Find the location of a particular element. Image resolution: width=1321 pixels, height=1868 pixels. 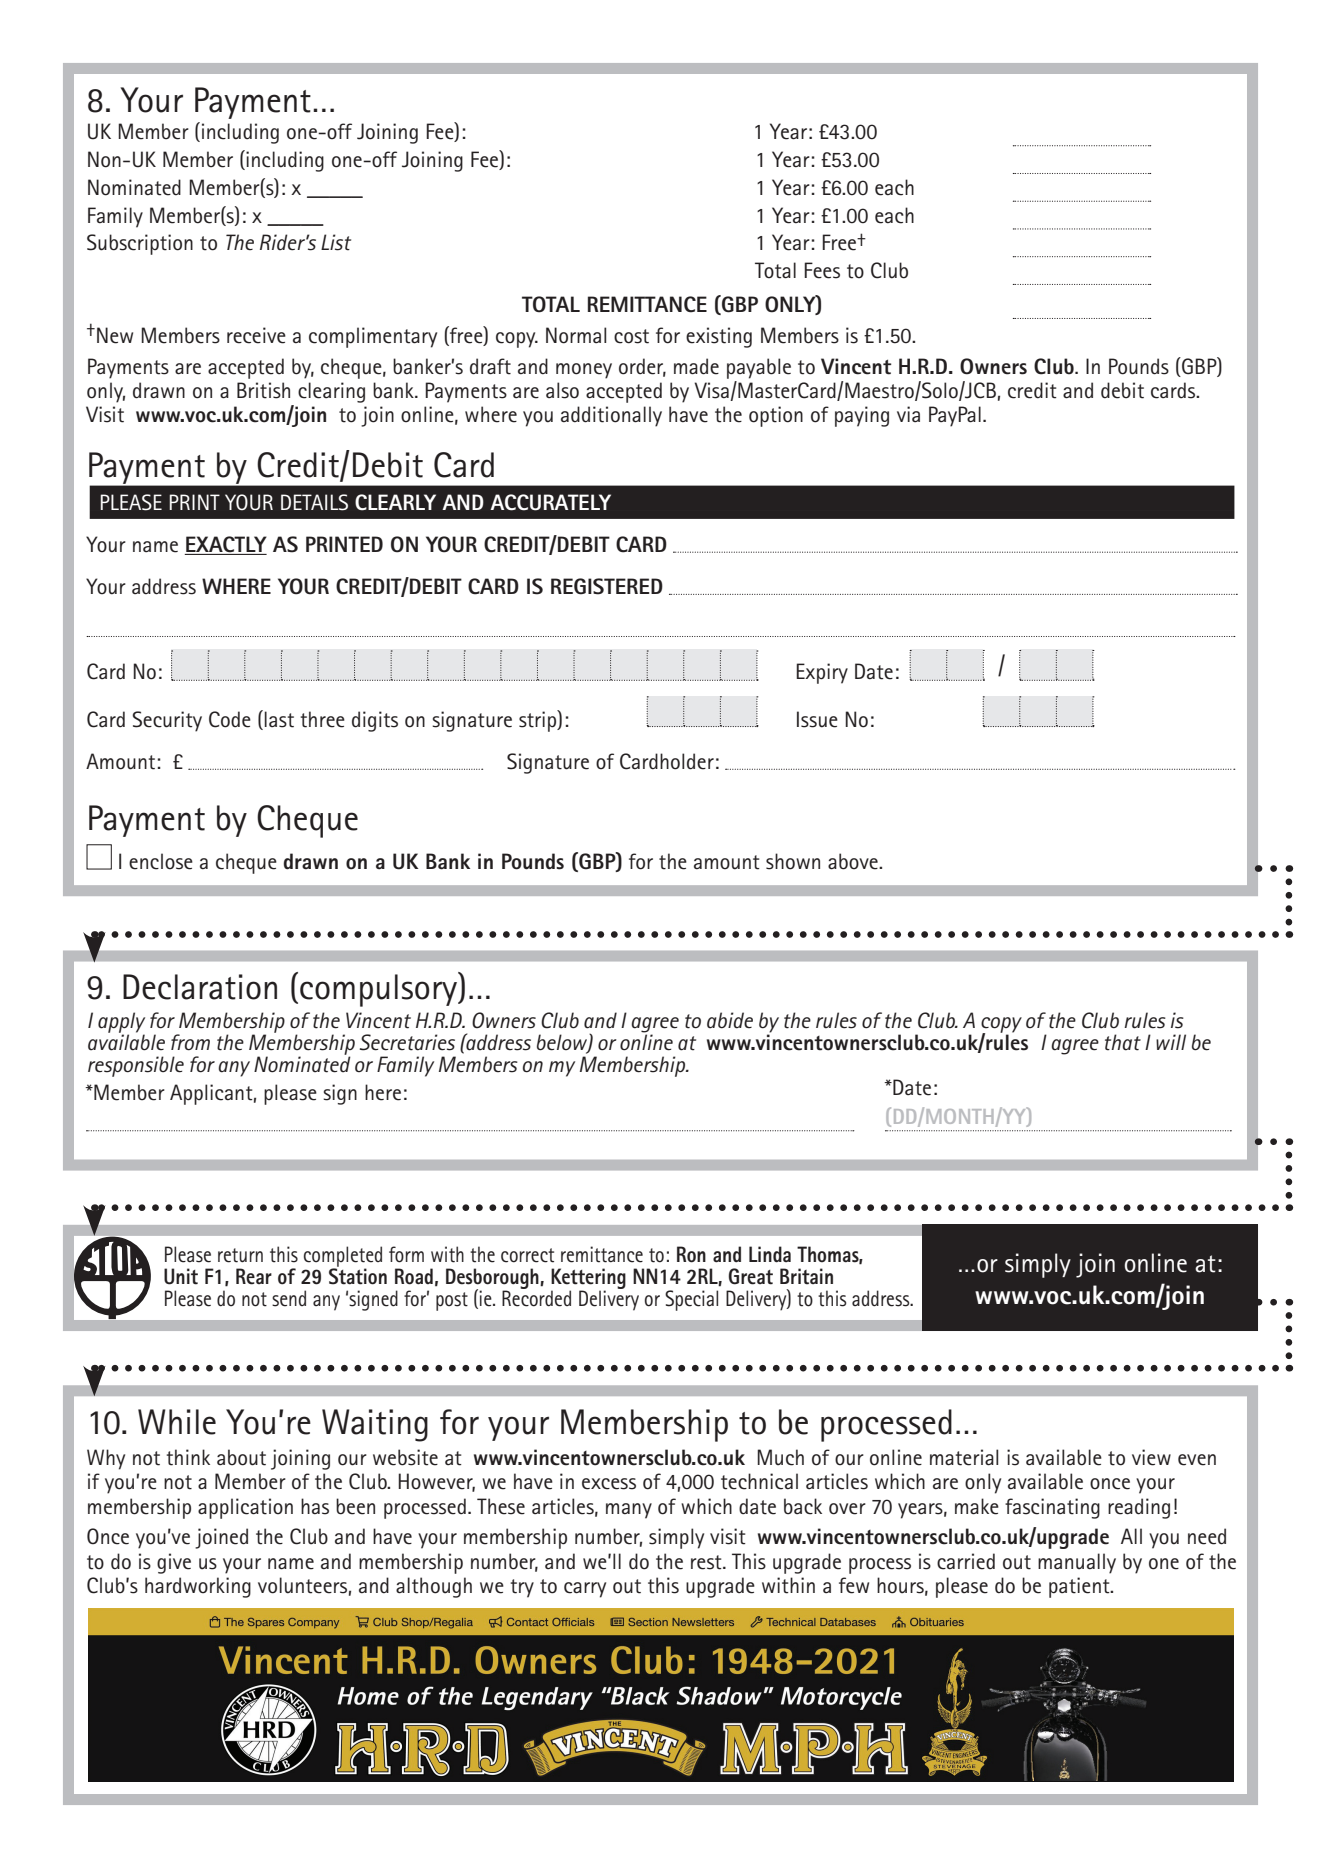

abide is located at coordinates (730, 1020).
